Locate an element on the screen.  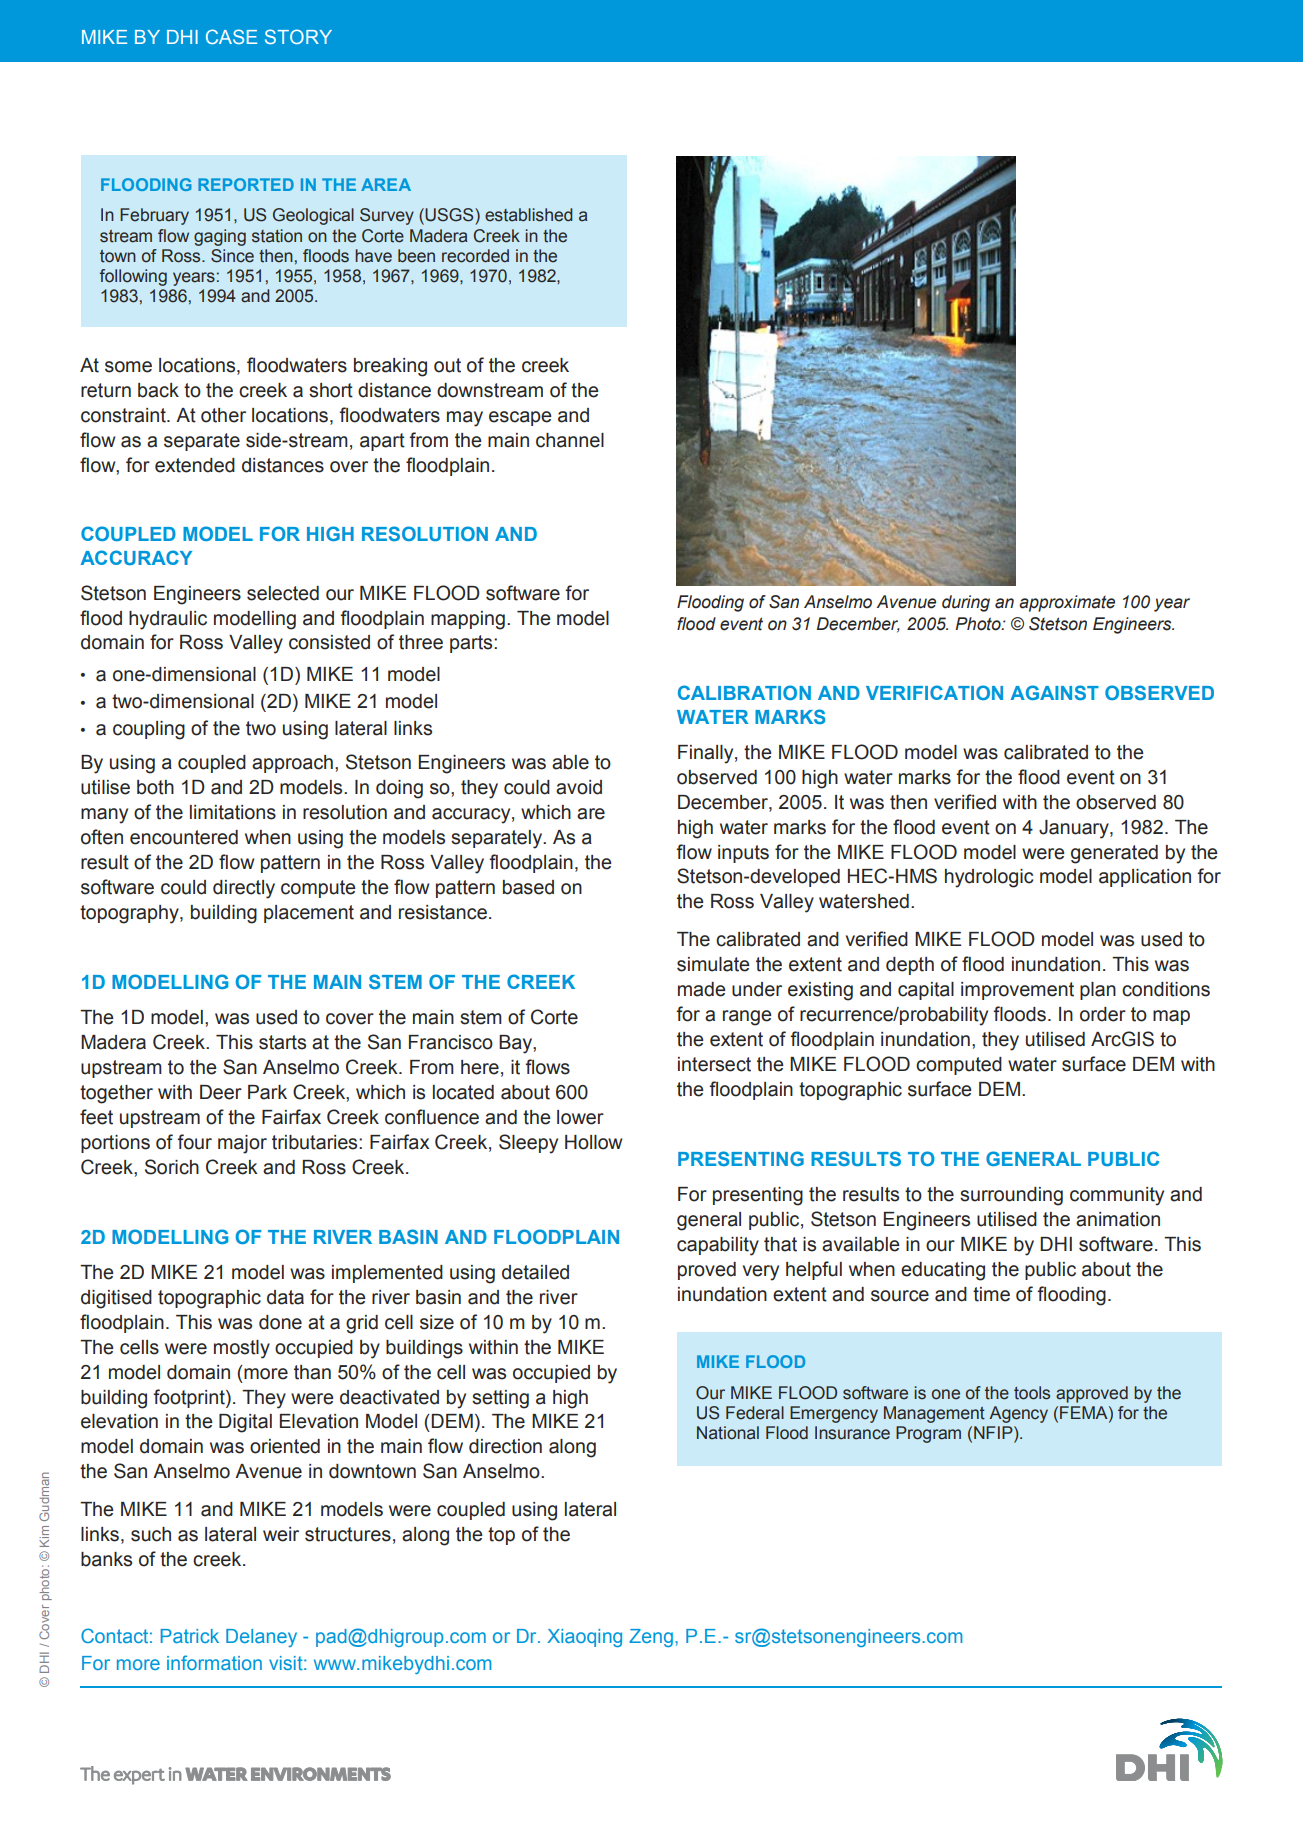
capability is located at coordinates (718, 1246).
